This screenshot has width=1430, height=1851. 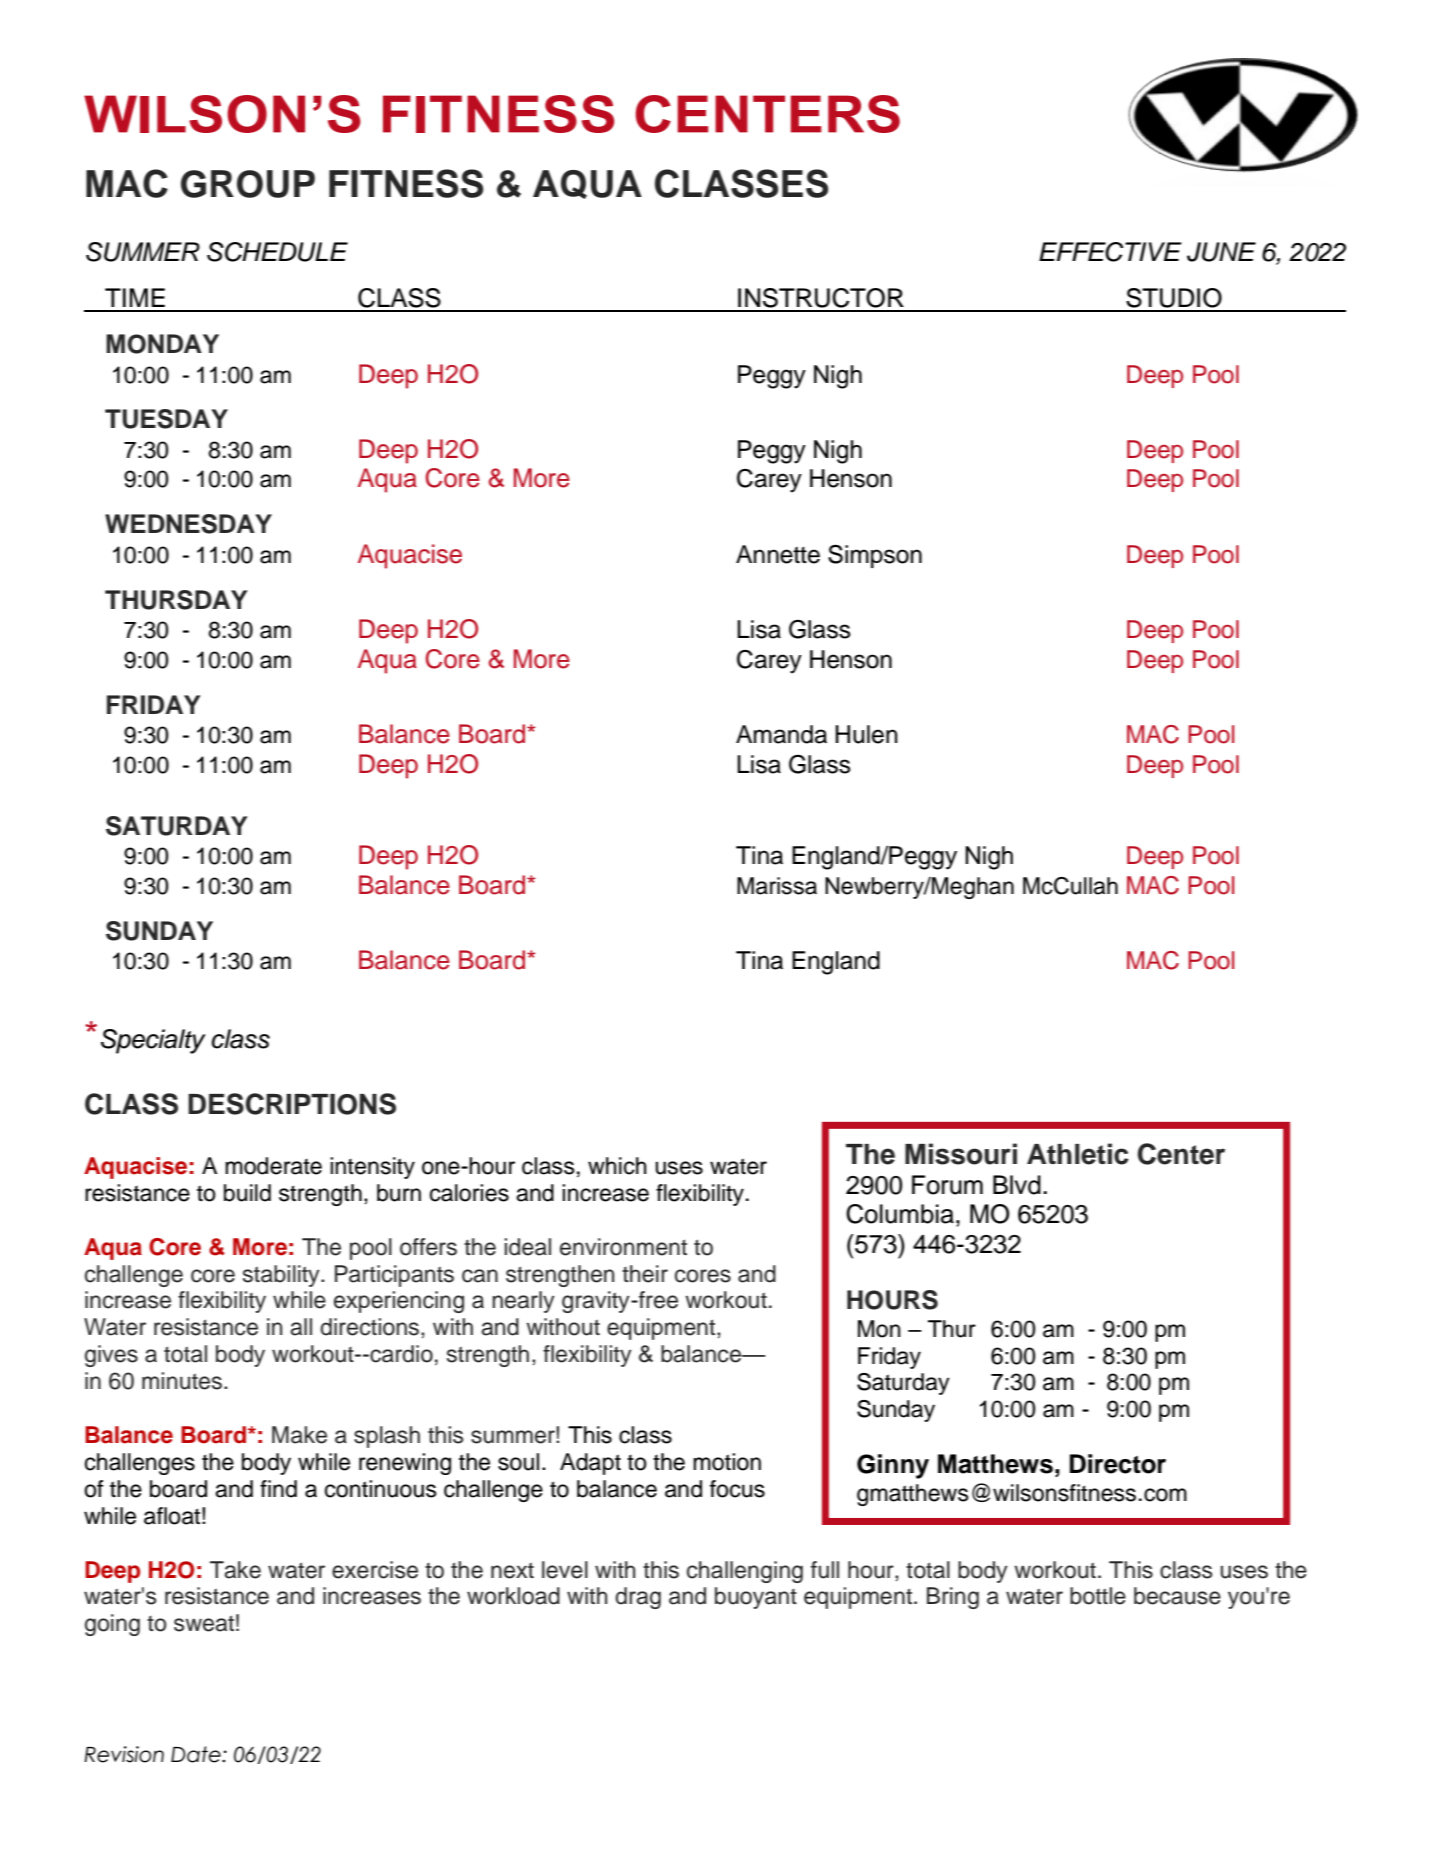 I want to click on GROUP, so click(x=248, y=184).
